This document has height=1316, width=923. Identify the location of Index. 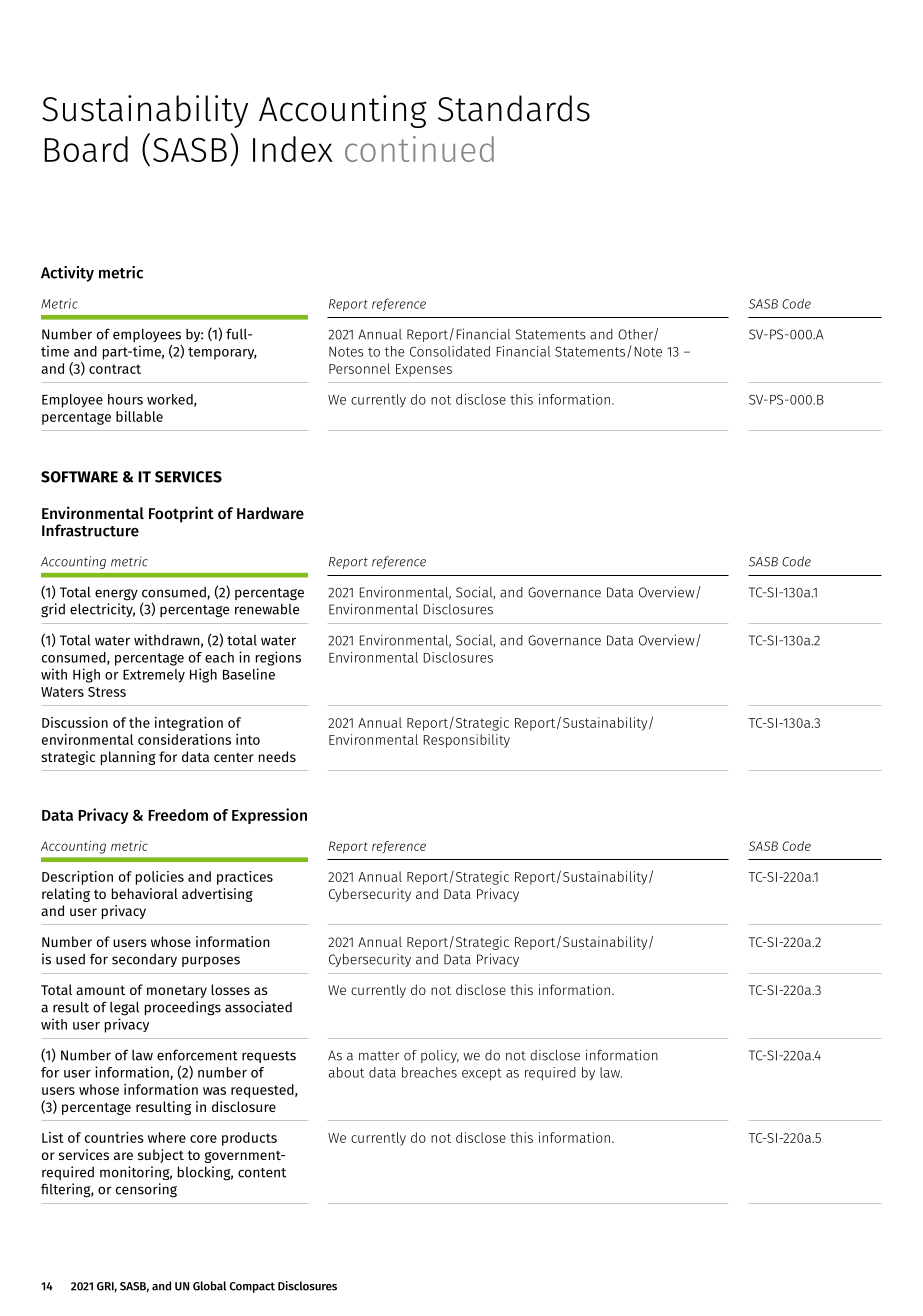
(293, 149).
